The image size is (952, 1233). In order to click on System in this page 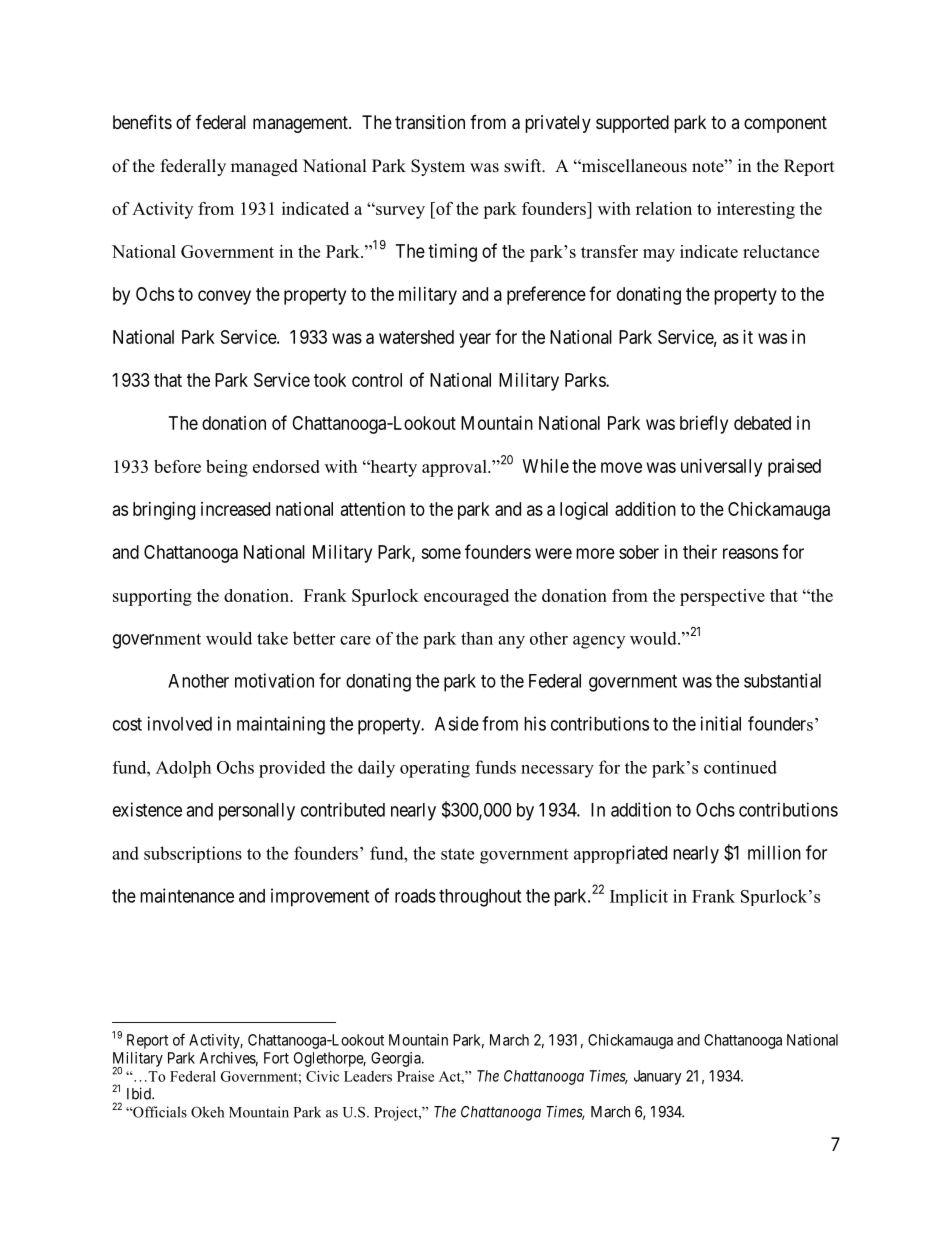, I will do `click(438, 167)`.
